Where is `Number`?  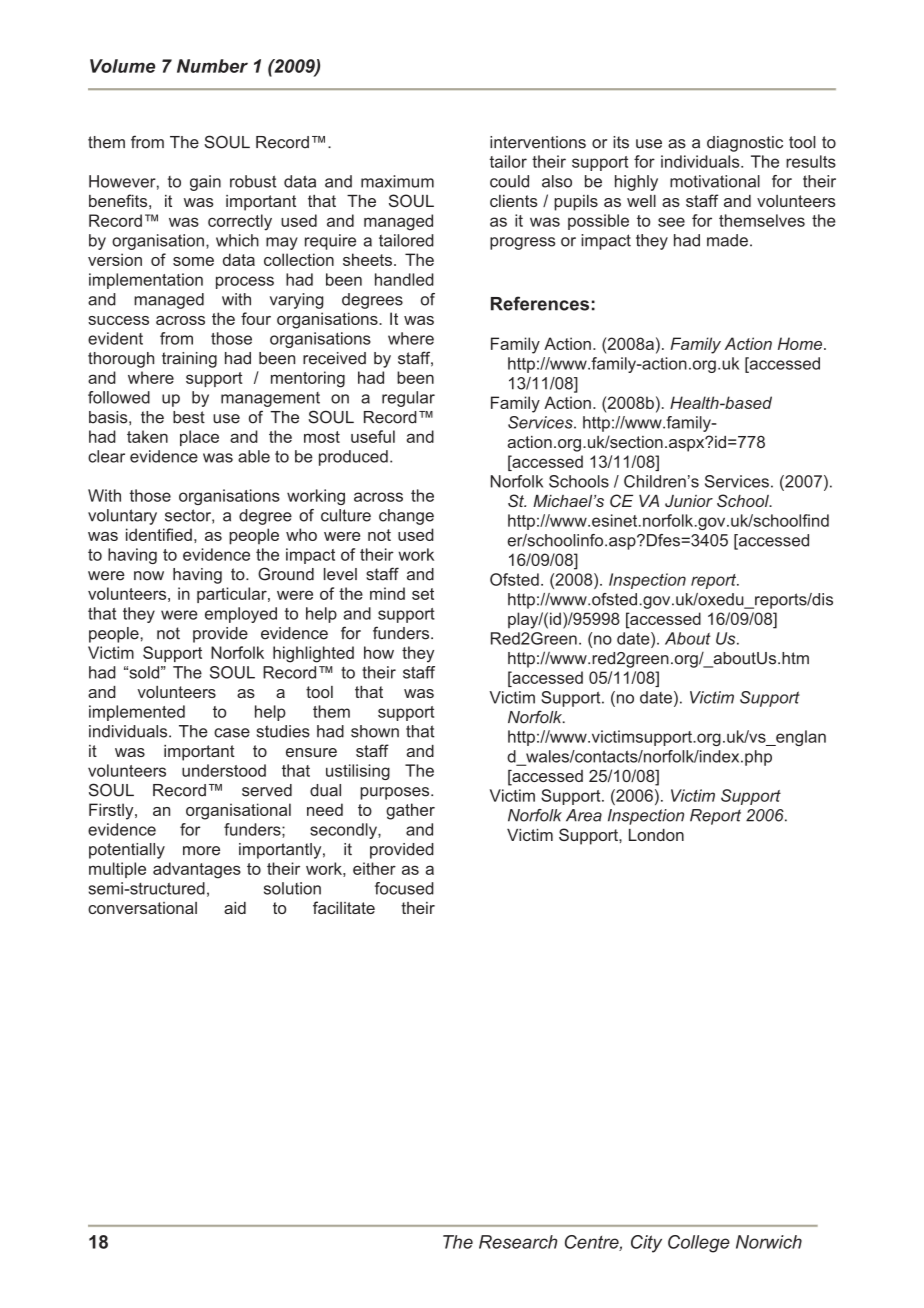 Number is located at coordinates (212, 66).
